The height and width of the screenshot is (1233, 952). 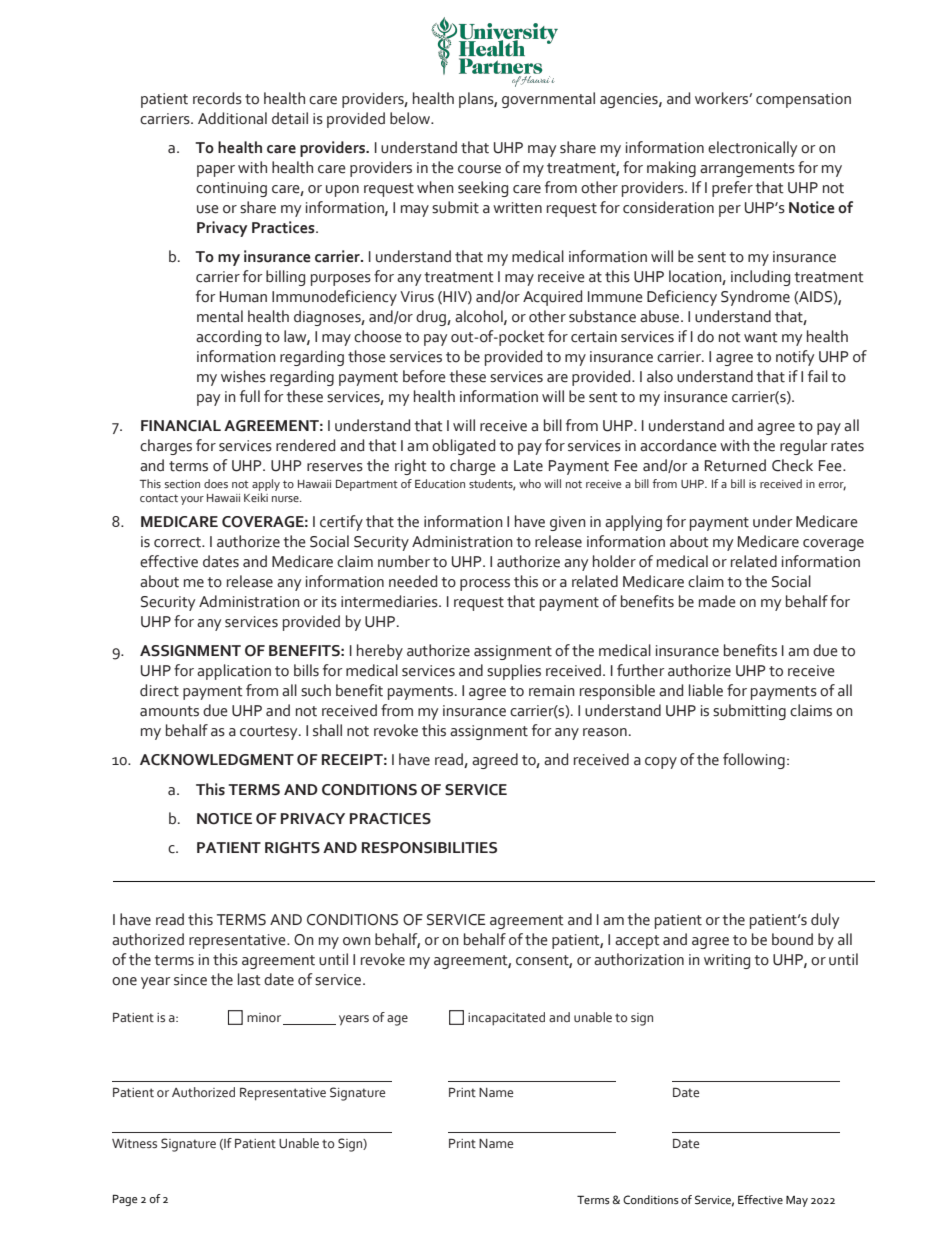 What do you see at coordinates (134, 1144) in the screenshot?
I see `Witness` at bounding box center [134, 1144].
